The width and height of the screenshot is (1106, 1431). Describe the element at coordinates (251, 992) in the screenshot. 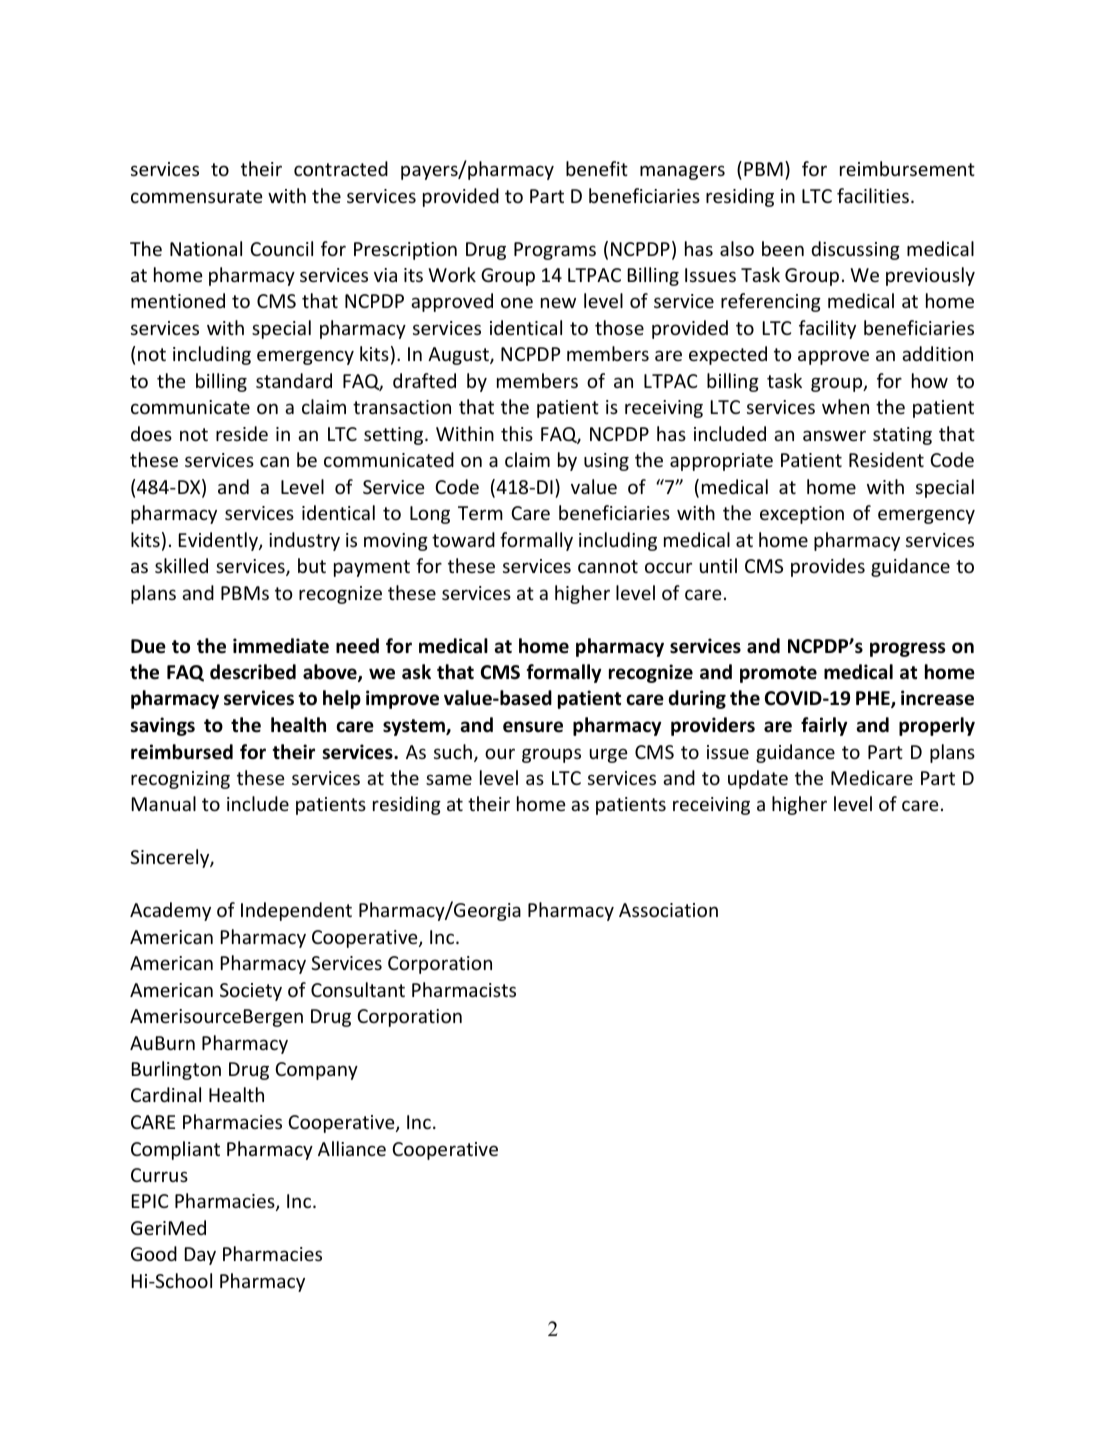

I see `Society` at that location.
